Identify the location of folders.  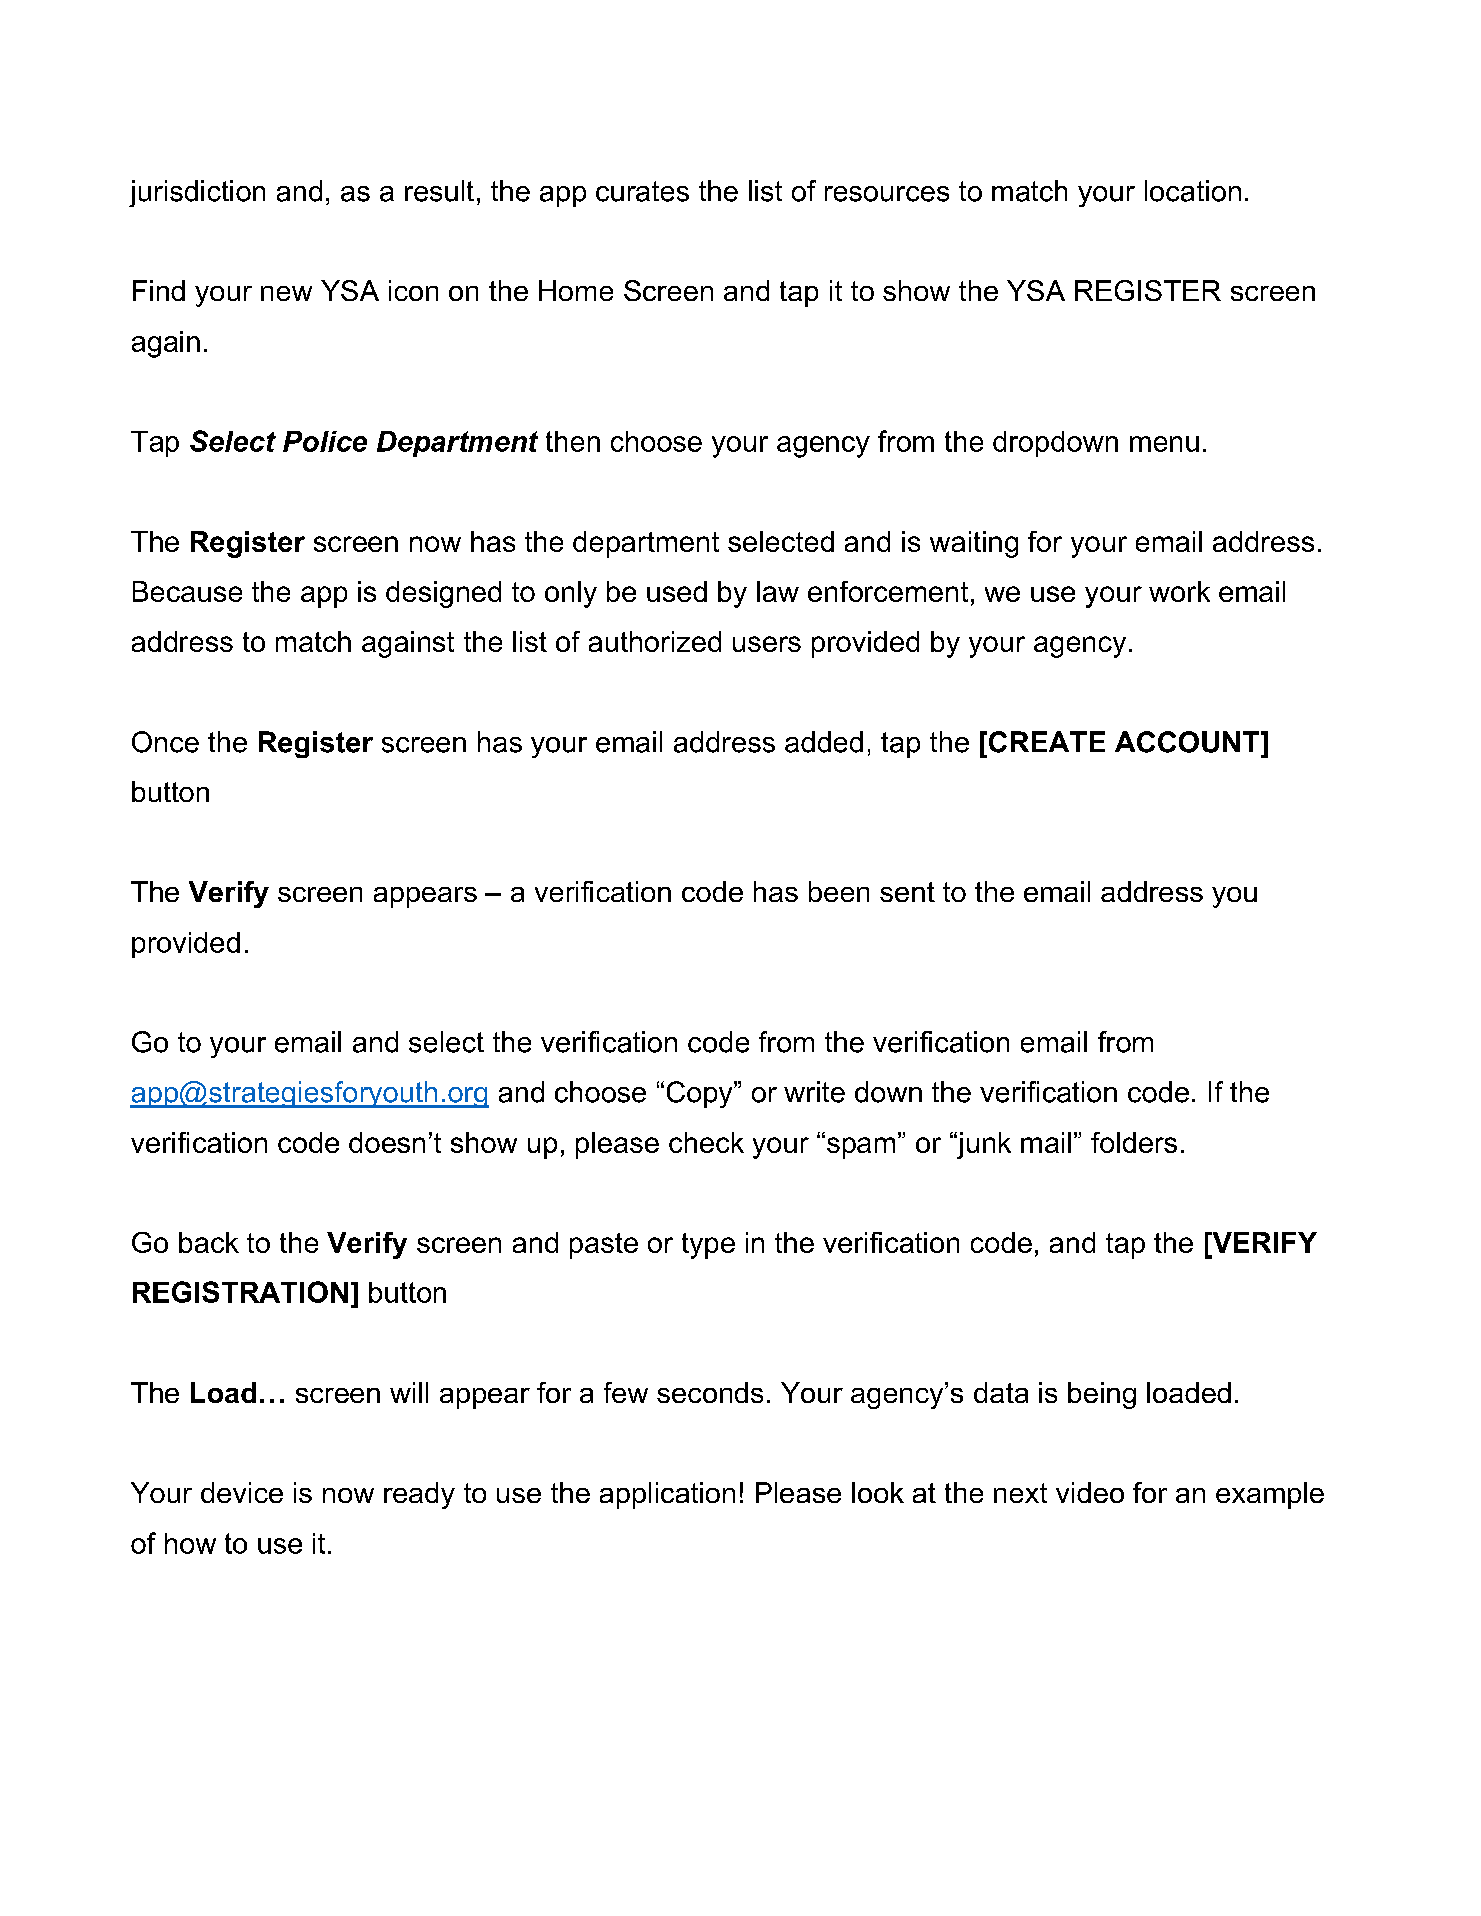
(1134, 1142).
